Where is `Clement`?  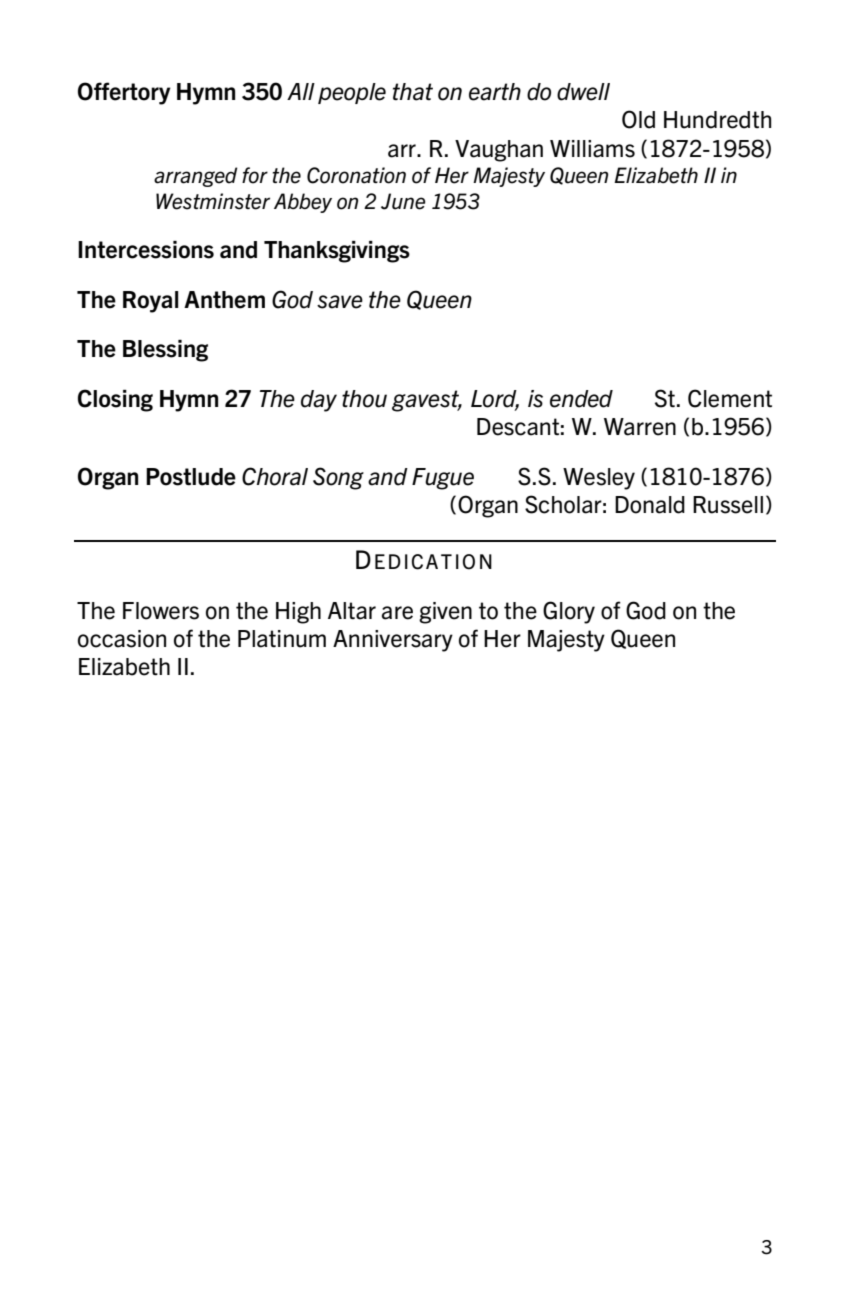 Clement is located at coordinates (730, 398).
